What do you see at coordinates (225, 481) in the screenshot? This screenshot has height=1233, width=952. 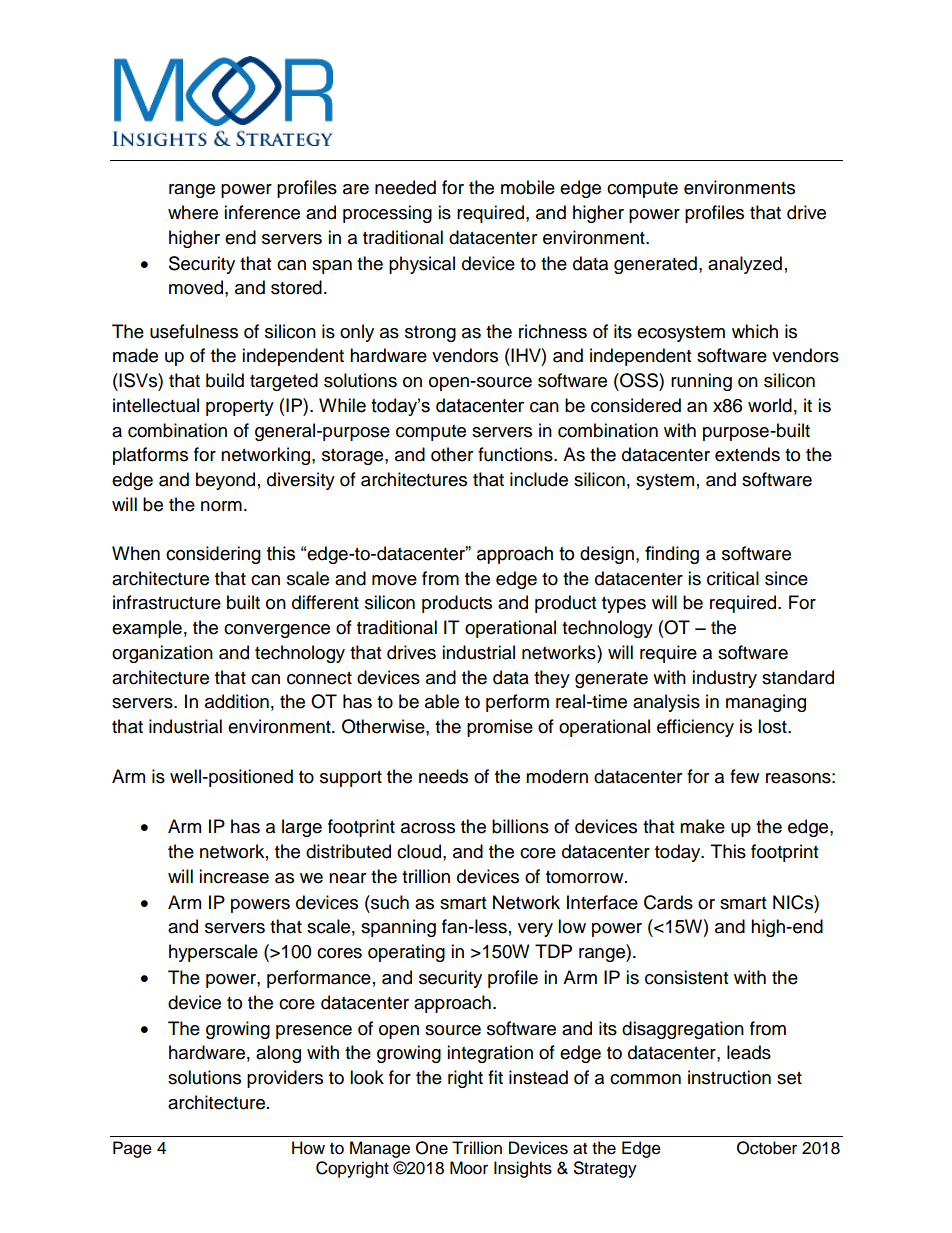 I see `beyond` at bounding box center [225, 481].
